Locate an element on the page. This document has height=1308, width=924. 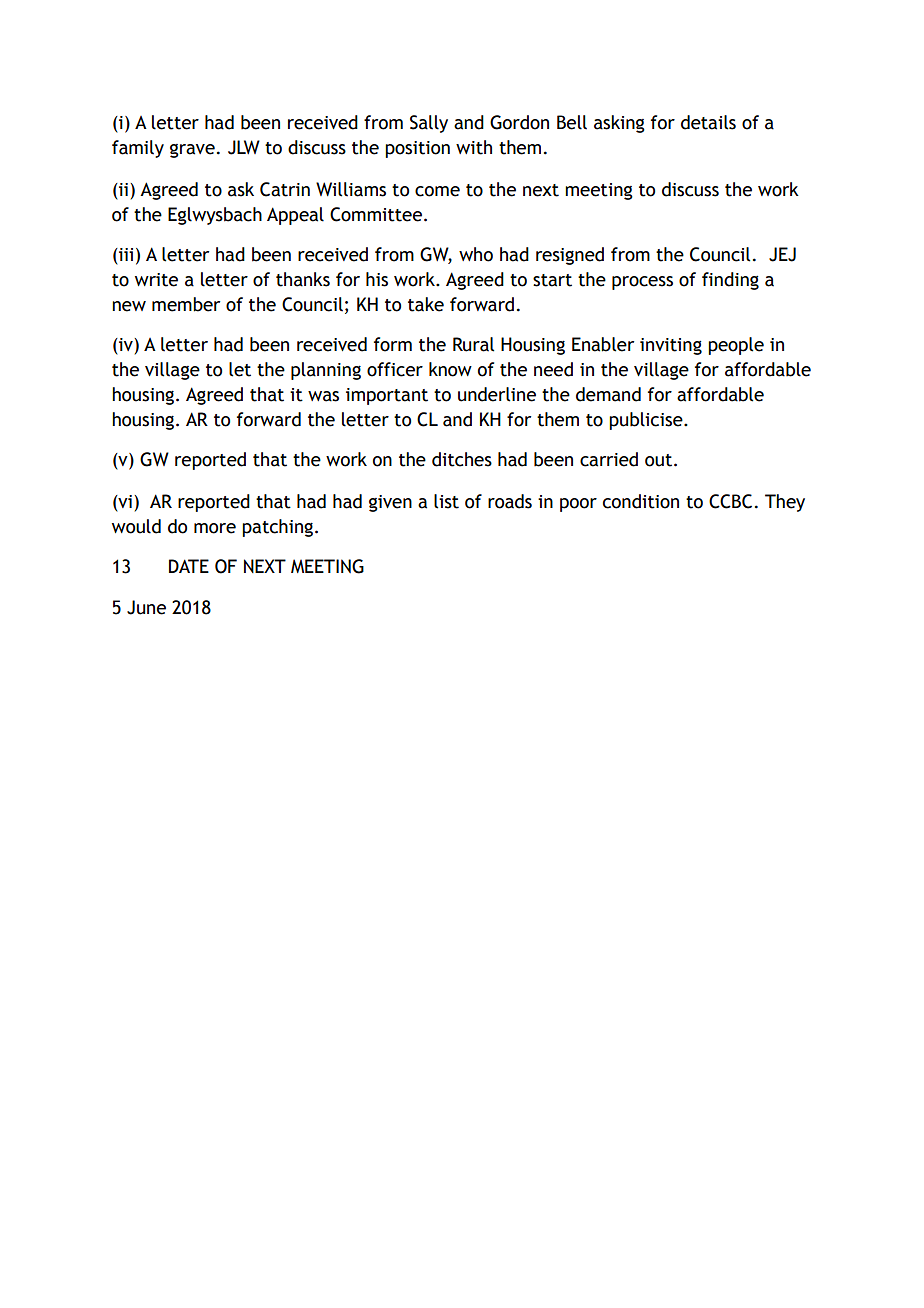
grave is located at coordinates (192, 151).
